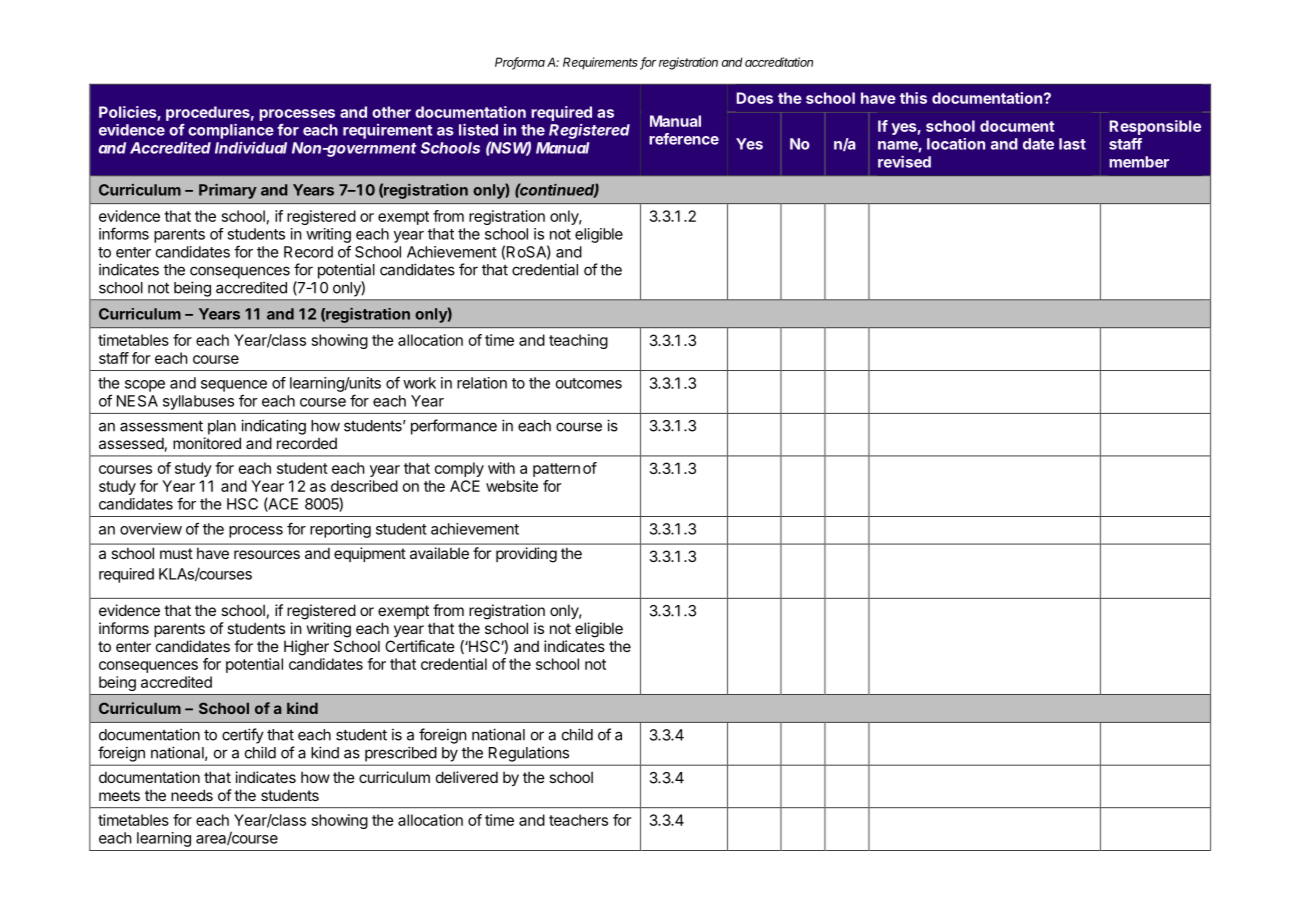  What do you see at coordinates (267, 554) in the screenshot?
I see `resources` at bounding box center [267, 554].
